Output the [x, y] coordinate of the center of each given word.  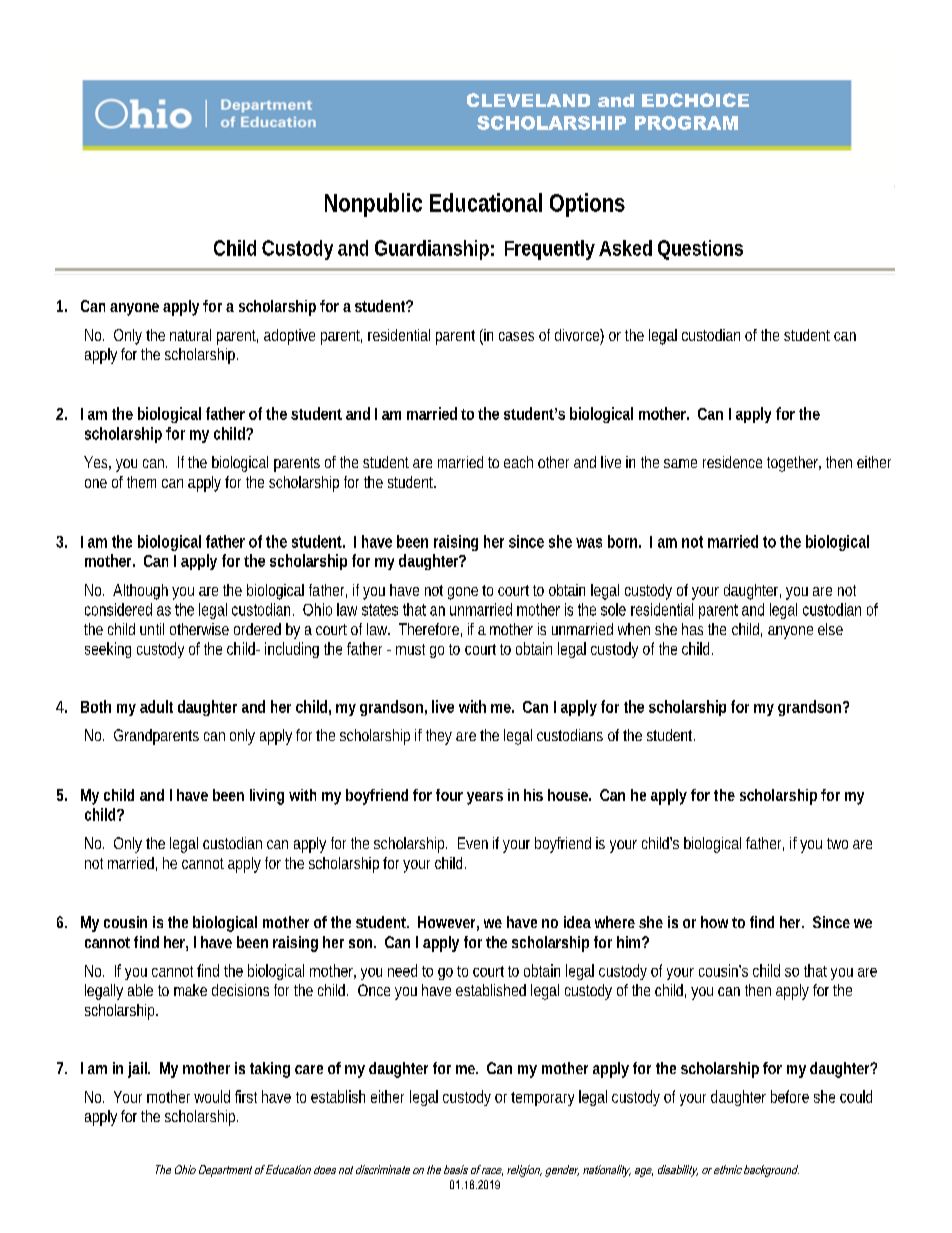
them [141, 482]
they [439, 737]
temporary [542, 1099]
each [518, 462]
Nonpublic [373, 205]
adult [156, 706]
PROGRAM [686, 123]
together [794, 464]
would [212, 1096]
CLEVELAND [528, 100]
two [837, 843]
